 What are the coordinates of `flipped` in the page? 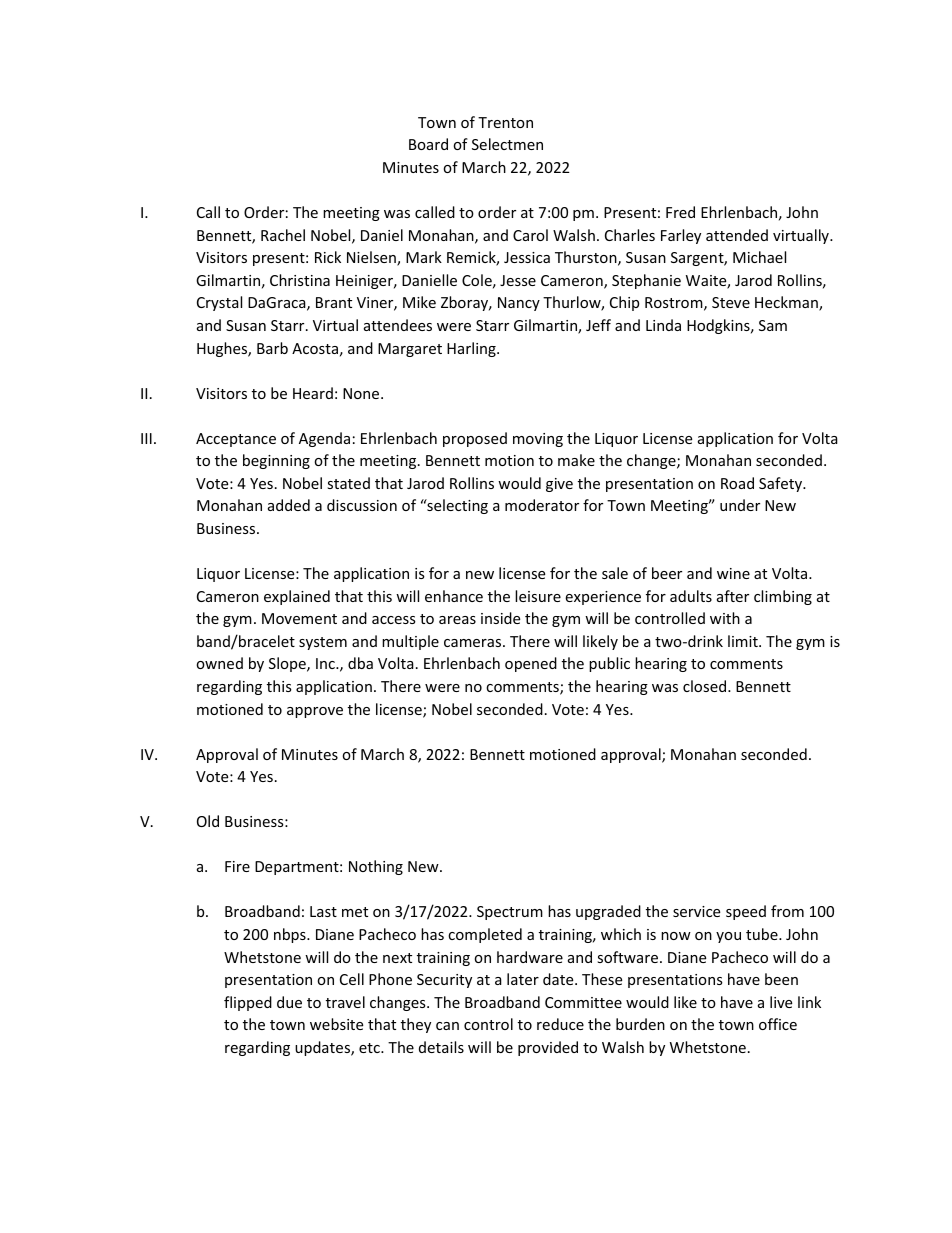 It's located at (248, 1003).
